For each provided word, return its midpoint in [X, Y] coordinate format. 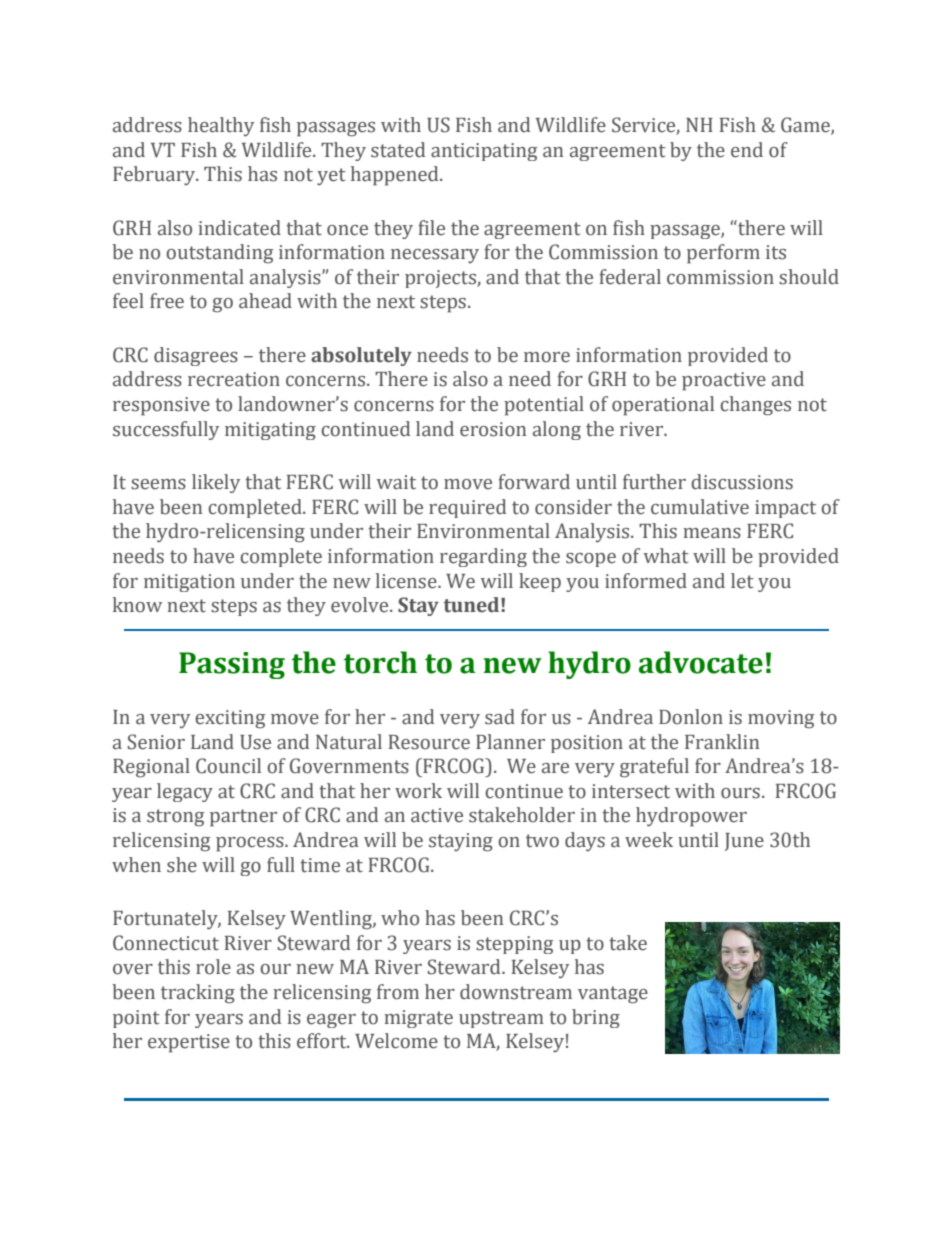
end [747, 150]
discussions [742, 482]
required [467, 508]
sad [500, 717]
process [251, 844]
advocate [701, 662]
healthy [221, 126]
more [547, 357]
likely [216, 483]
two [542, 841]
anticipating [484, 152]
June [744, 842]
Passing [232, 665]
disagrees [196, 356]
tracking [198, 994]
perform [723, 254]
